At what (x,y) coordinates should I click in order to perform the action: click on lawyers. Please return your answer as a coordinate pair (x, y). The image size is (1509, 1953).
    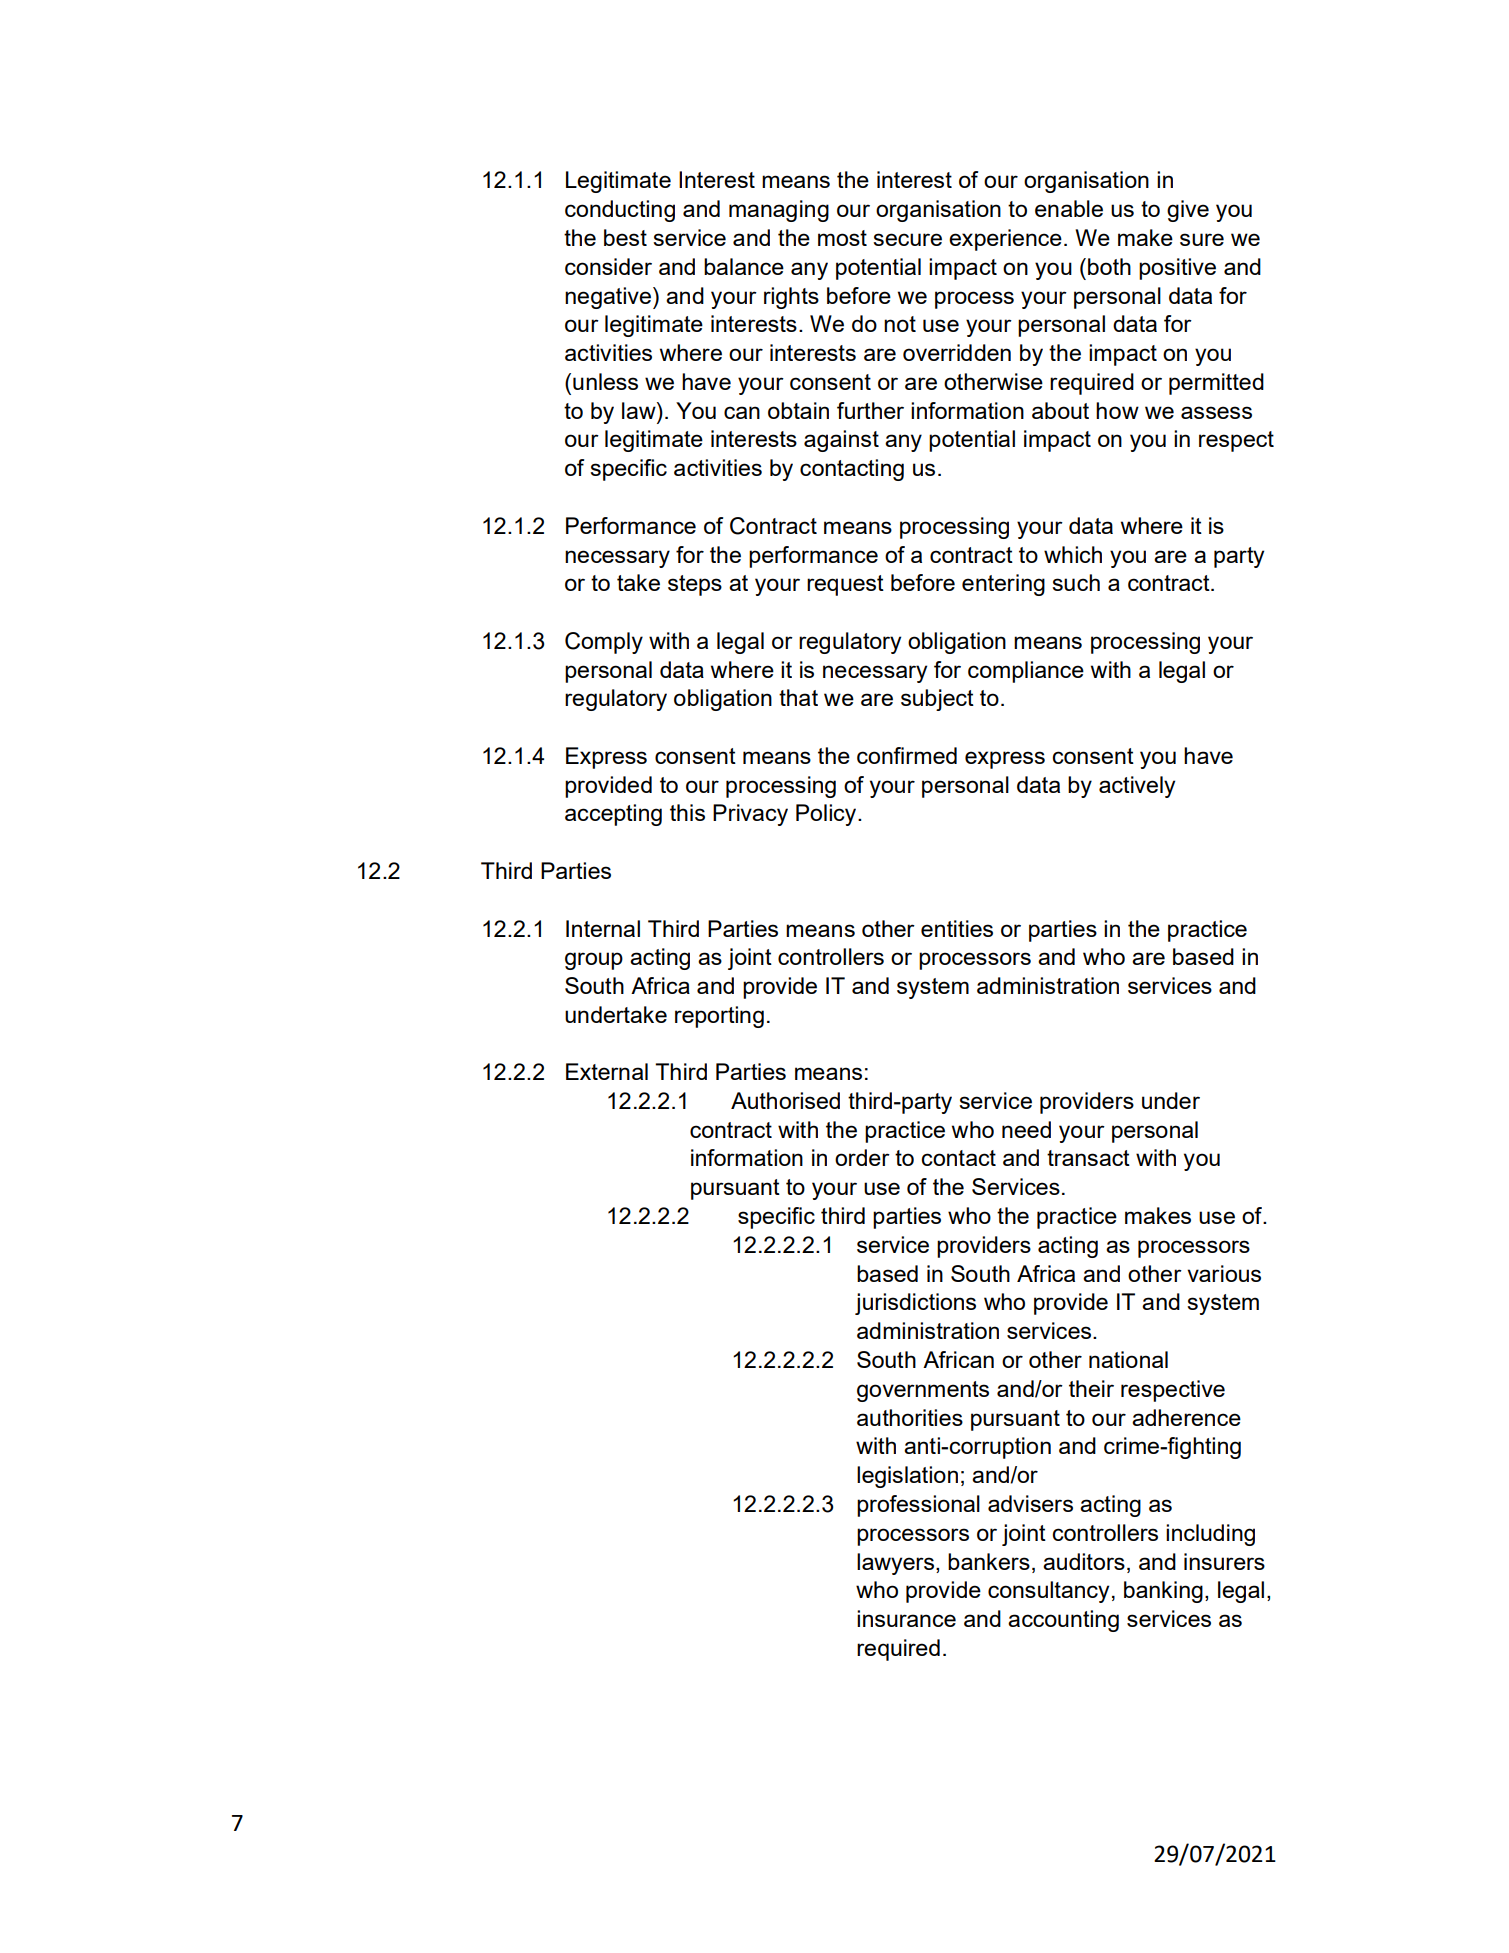
    Looking at the image, I should click on (897, 1564).
